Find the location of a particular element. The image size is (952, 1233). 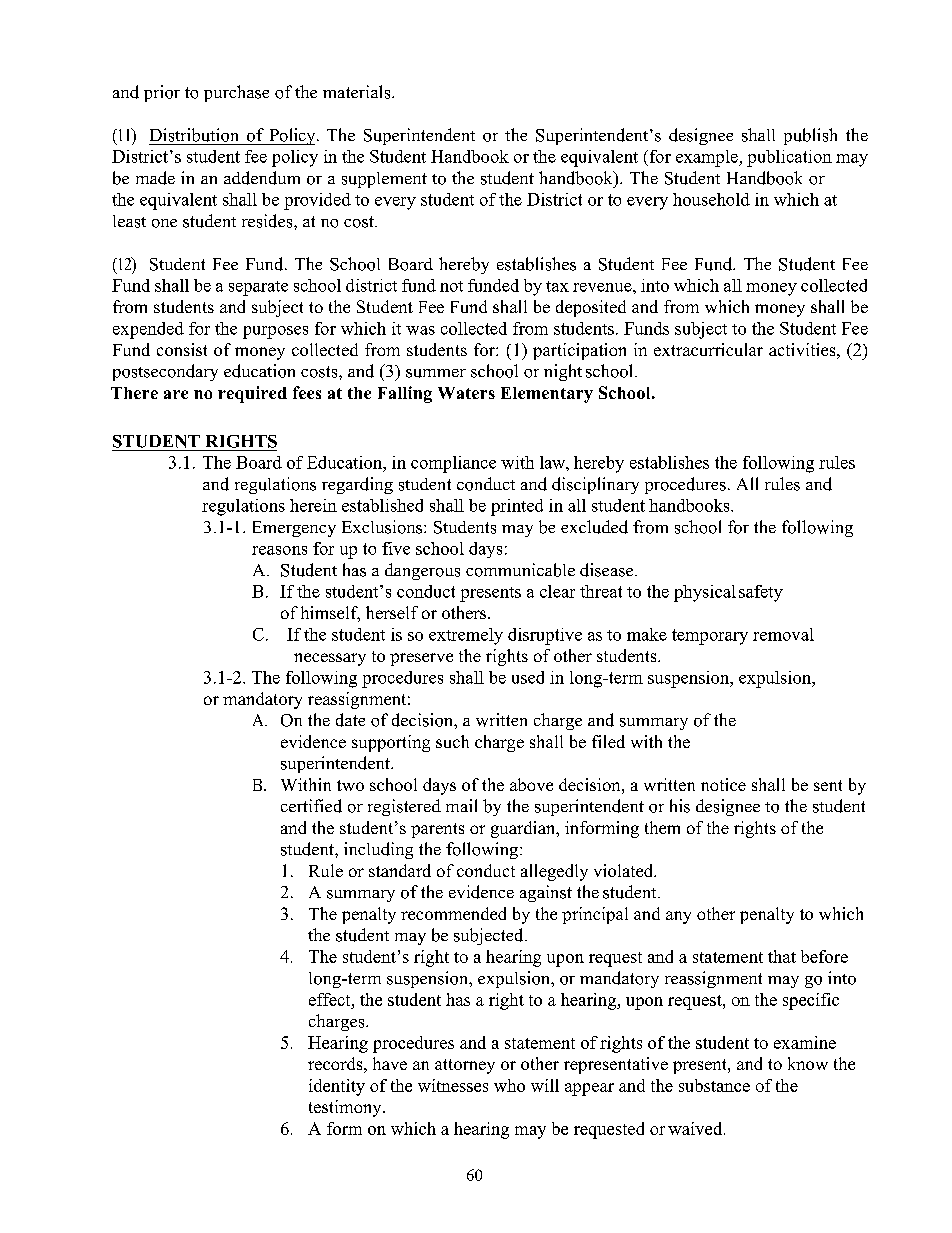

was is located at coordinates (420, 330).
